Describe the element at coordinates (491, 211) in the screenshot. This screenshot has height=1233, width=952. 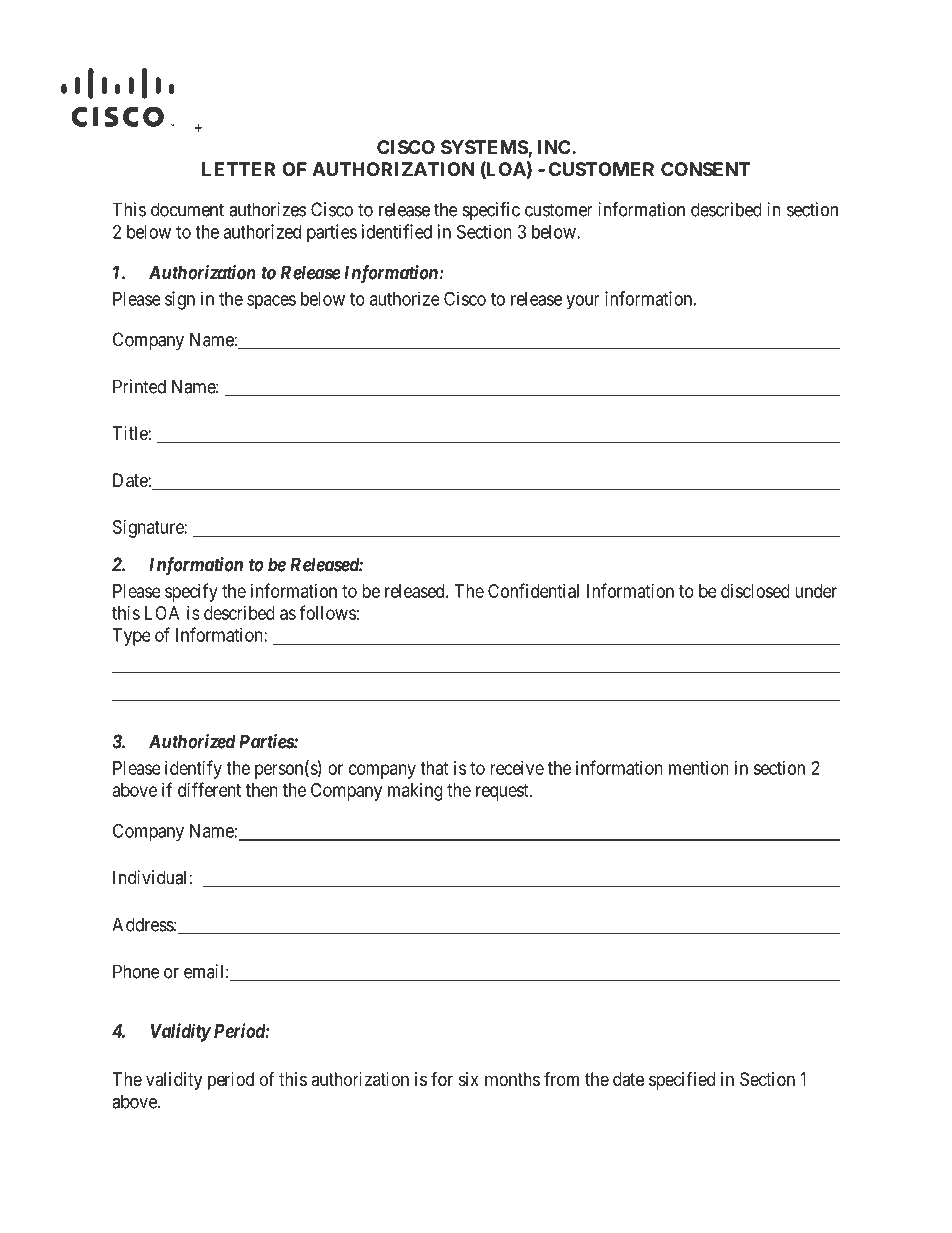
I see `specific` at that location.
